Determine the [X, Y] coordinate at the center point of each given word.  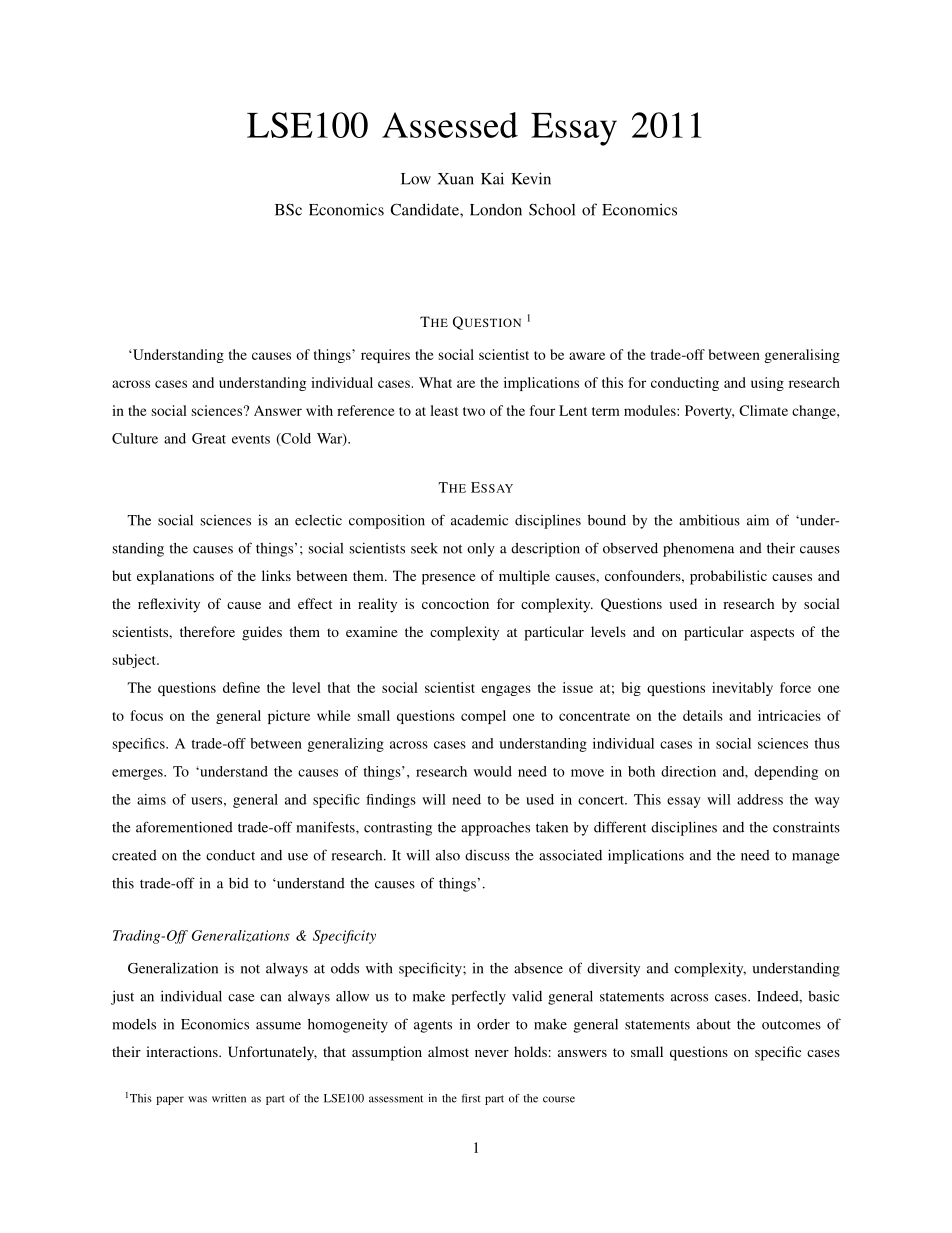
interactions [183, 1051]
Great [209, 438]
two [474, 411]
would [493, 771]
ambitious [709, 520]
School [552, 209]
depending [786, 773]
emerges [138, 774]
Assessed [450, 125]
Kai [492, 178]
